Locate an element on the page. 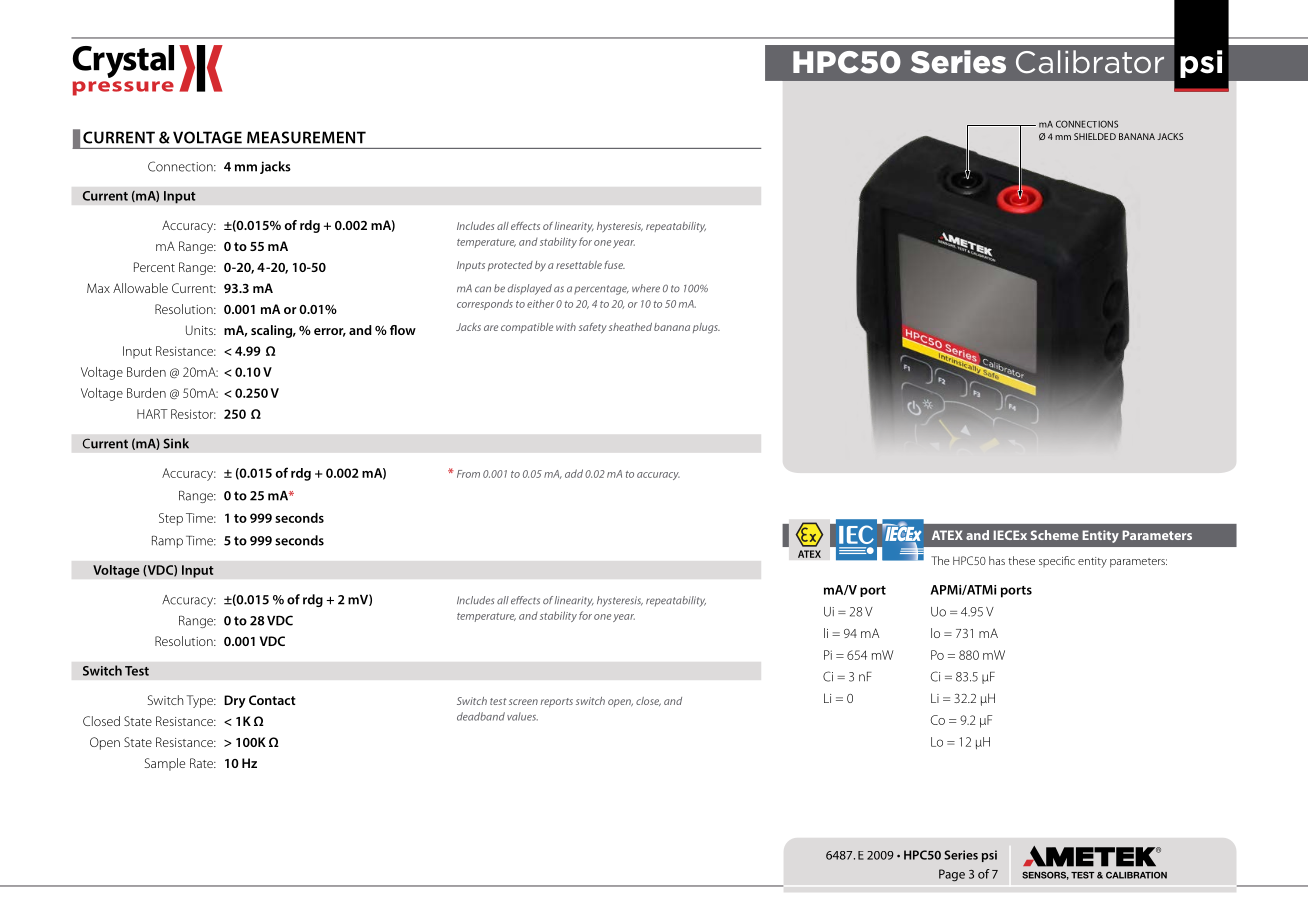 This page has height=924, width=1308. fuse is located at coordinates (614, 265).
